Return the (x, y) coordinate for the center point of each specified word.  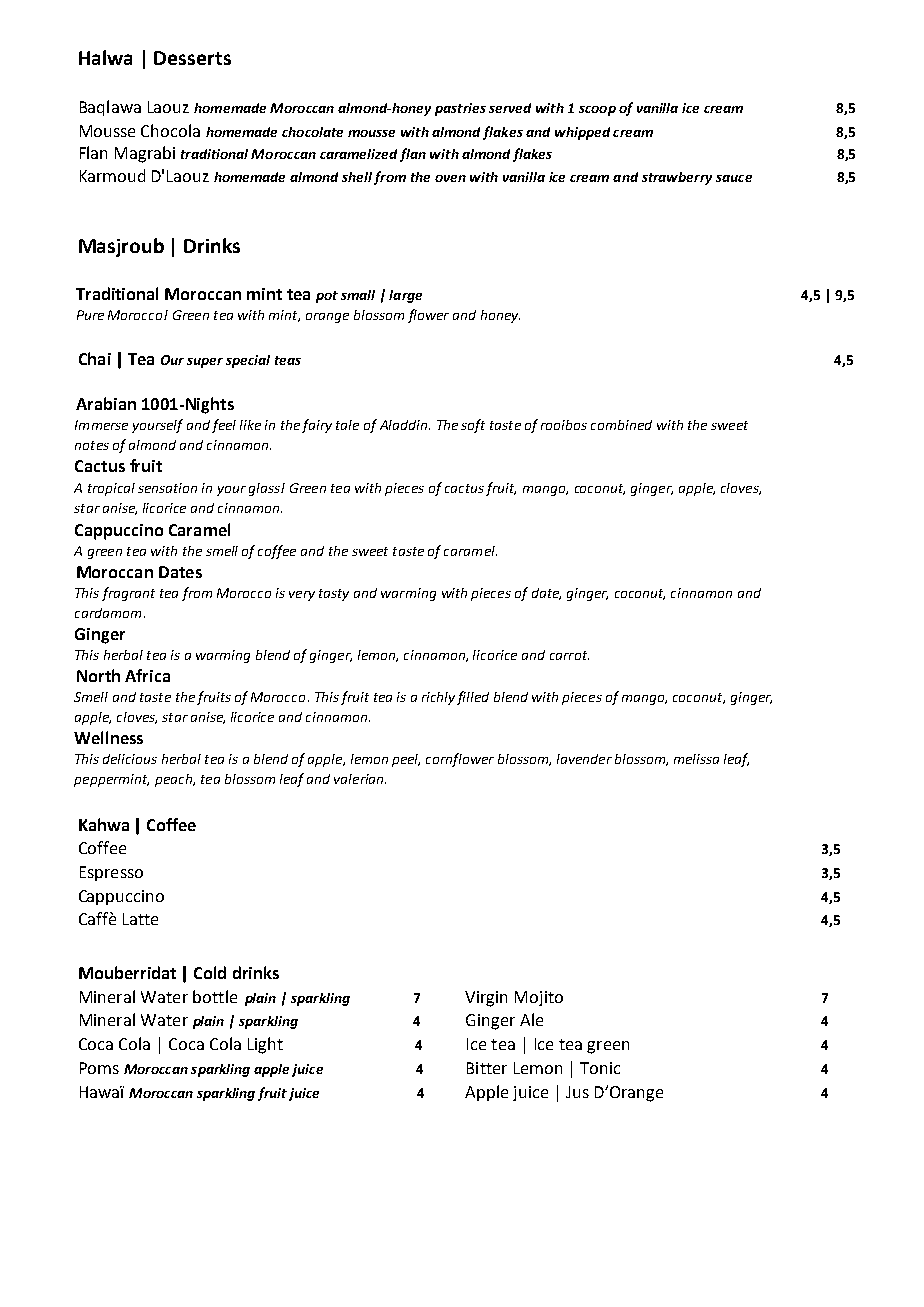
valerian (360, 779)
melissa (696, 759)
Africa (147, 675)
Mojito (539, 998)
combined (621, 425)
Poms (99, 1068)
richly (438, 698)
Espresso (111, 873)
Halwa (105, 57)
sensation (167, 488)
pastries (460, 109)
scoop (597, 111)
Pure (90, 315)
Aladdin (405, 425)
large (405, 296)
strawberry (677, 178)
